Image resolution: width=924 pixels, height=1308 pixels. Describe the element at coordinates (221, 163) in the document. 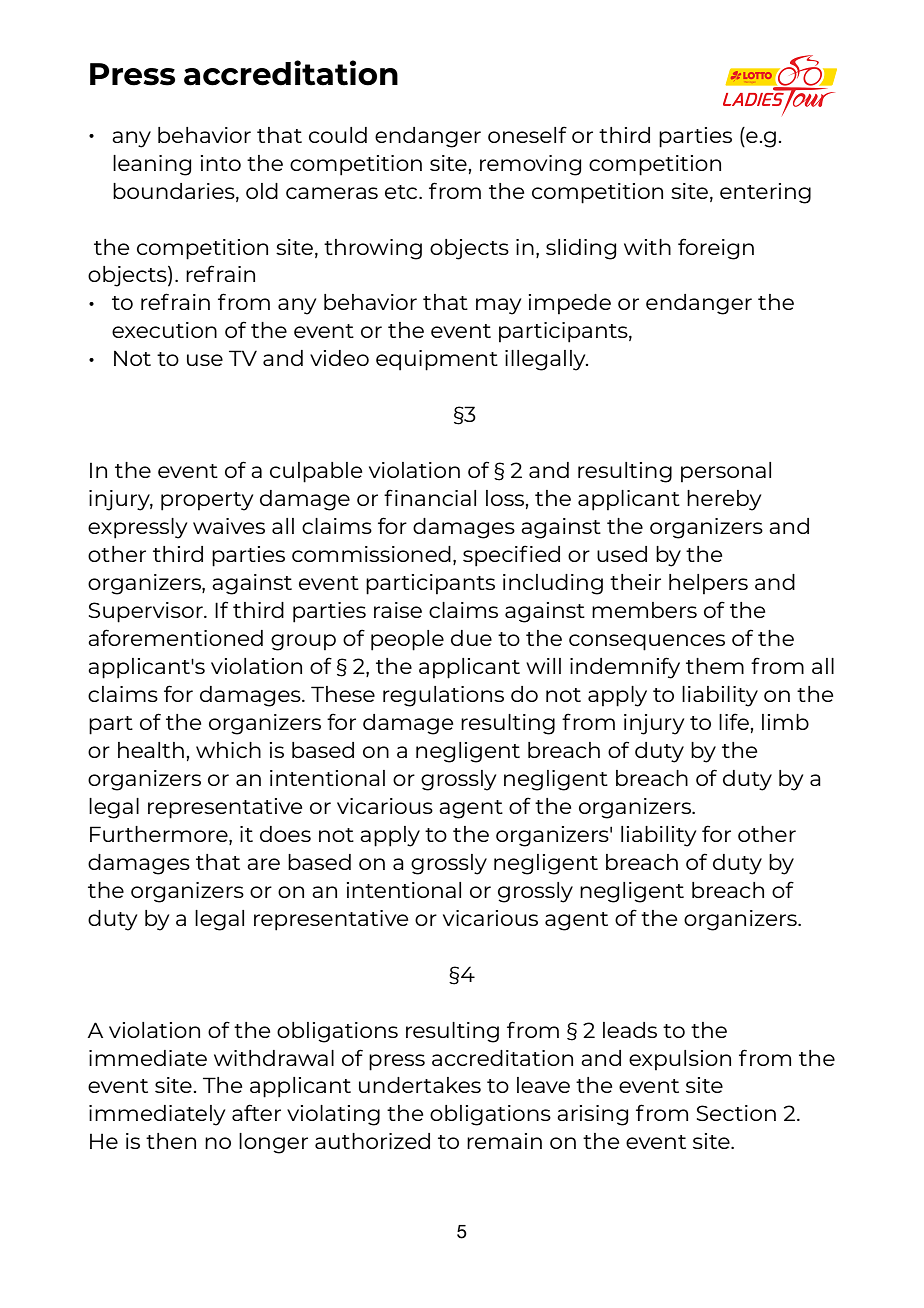

I see `into` at that location.
